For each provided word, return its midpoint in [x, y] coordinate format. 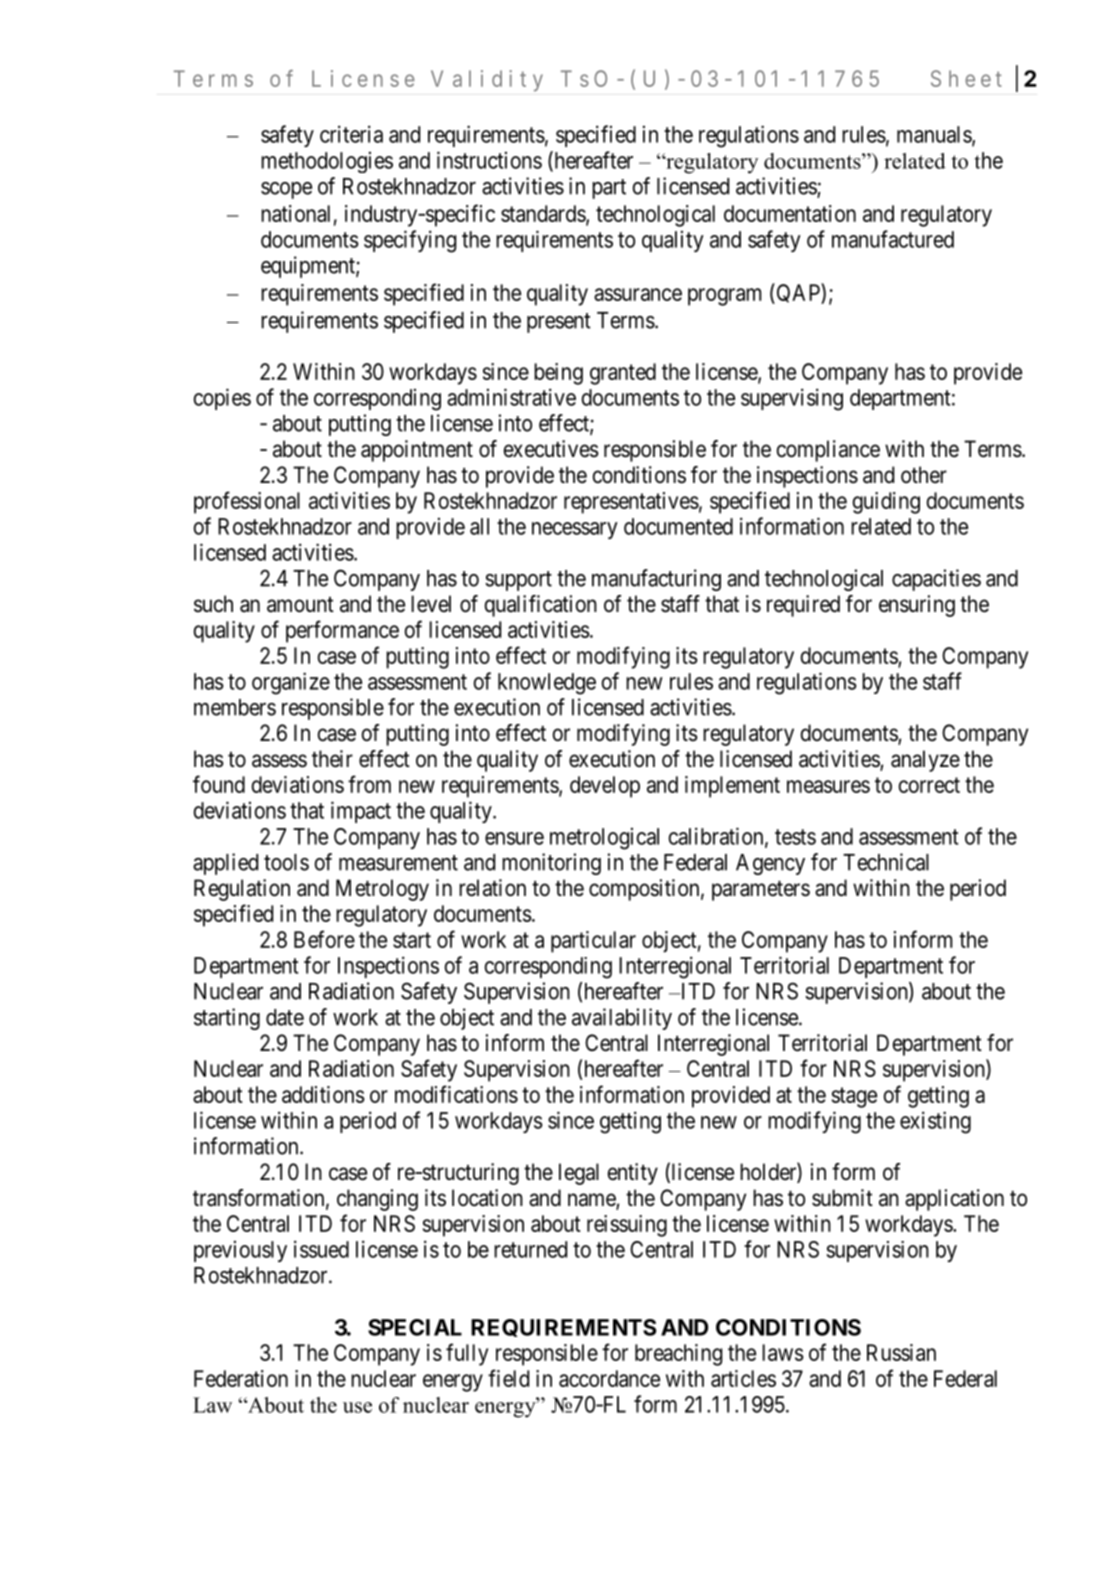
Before [324, 939]
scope [286, 190]
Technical [886, 862]
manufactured [893, 239]
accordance [609, 1378]
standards [544, 215]
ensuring [917, 606]
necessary [575, 530]
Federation [241, 1378]
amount [300, 605]
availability [622, 1019]
